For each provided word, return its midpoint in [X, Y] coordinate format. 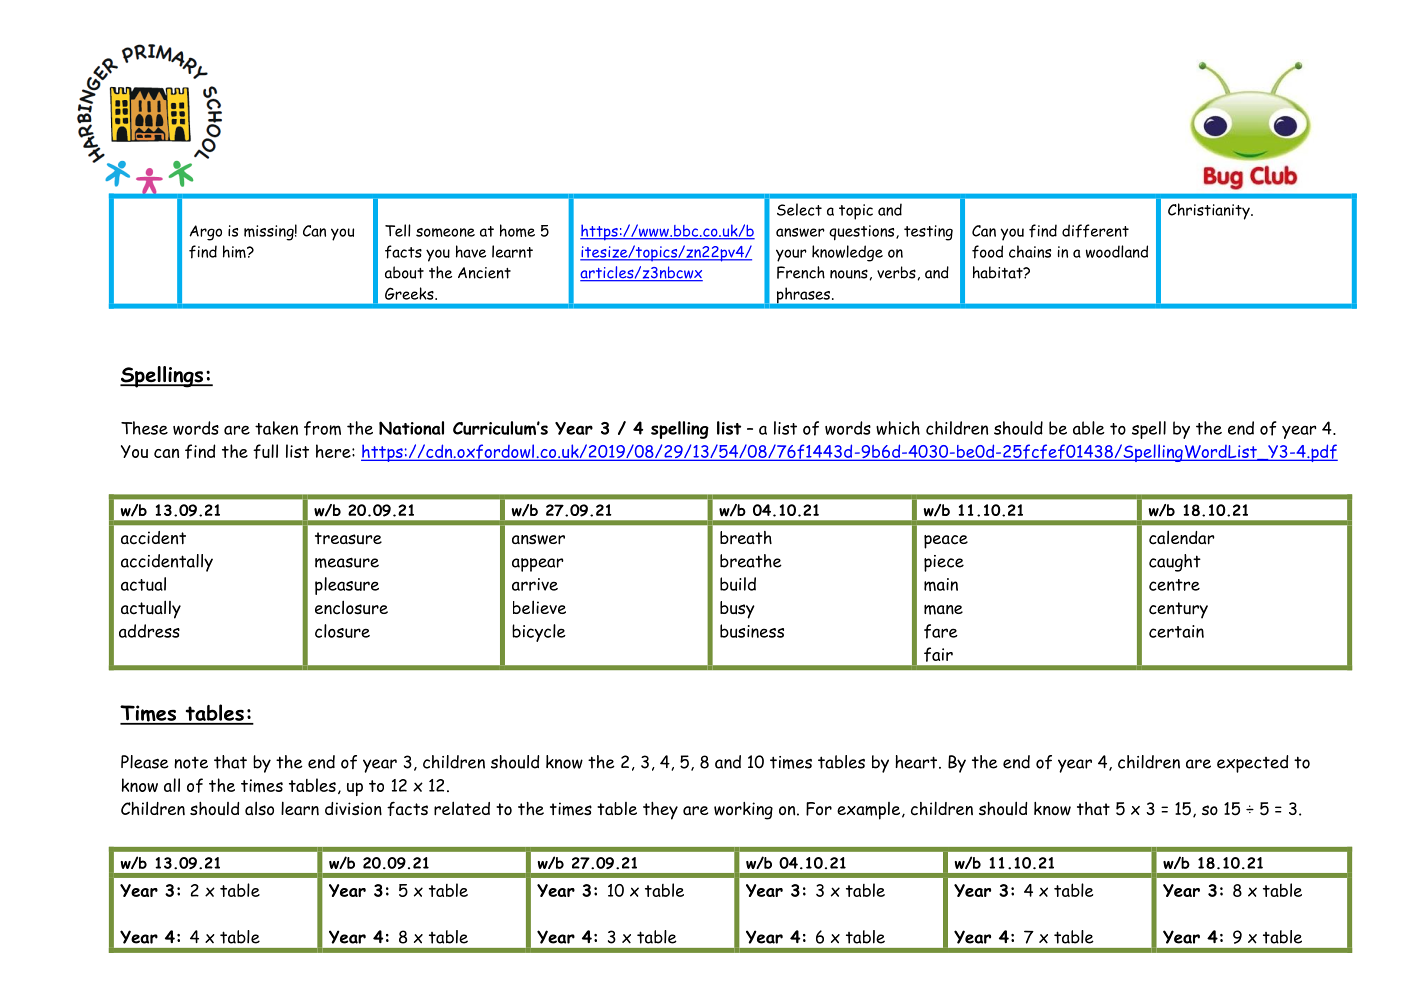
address [149, 631]
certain [1176, 631]
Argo [205, 233]
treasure [348, 538]
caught [1175, 563]
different [1095, 231]
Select [799, 209]
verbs [896, 272]
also [259, 808]
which [898, 428]
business [752, 631]
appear [538, 565]
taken [276, 428]
